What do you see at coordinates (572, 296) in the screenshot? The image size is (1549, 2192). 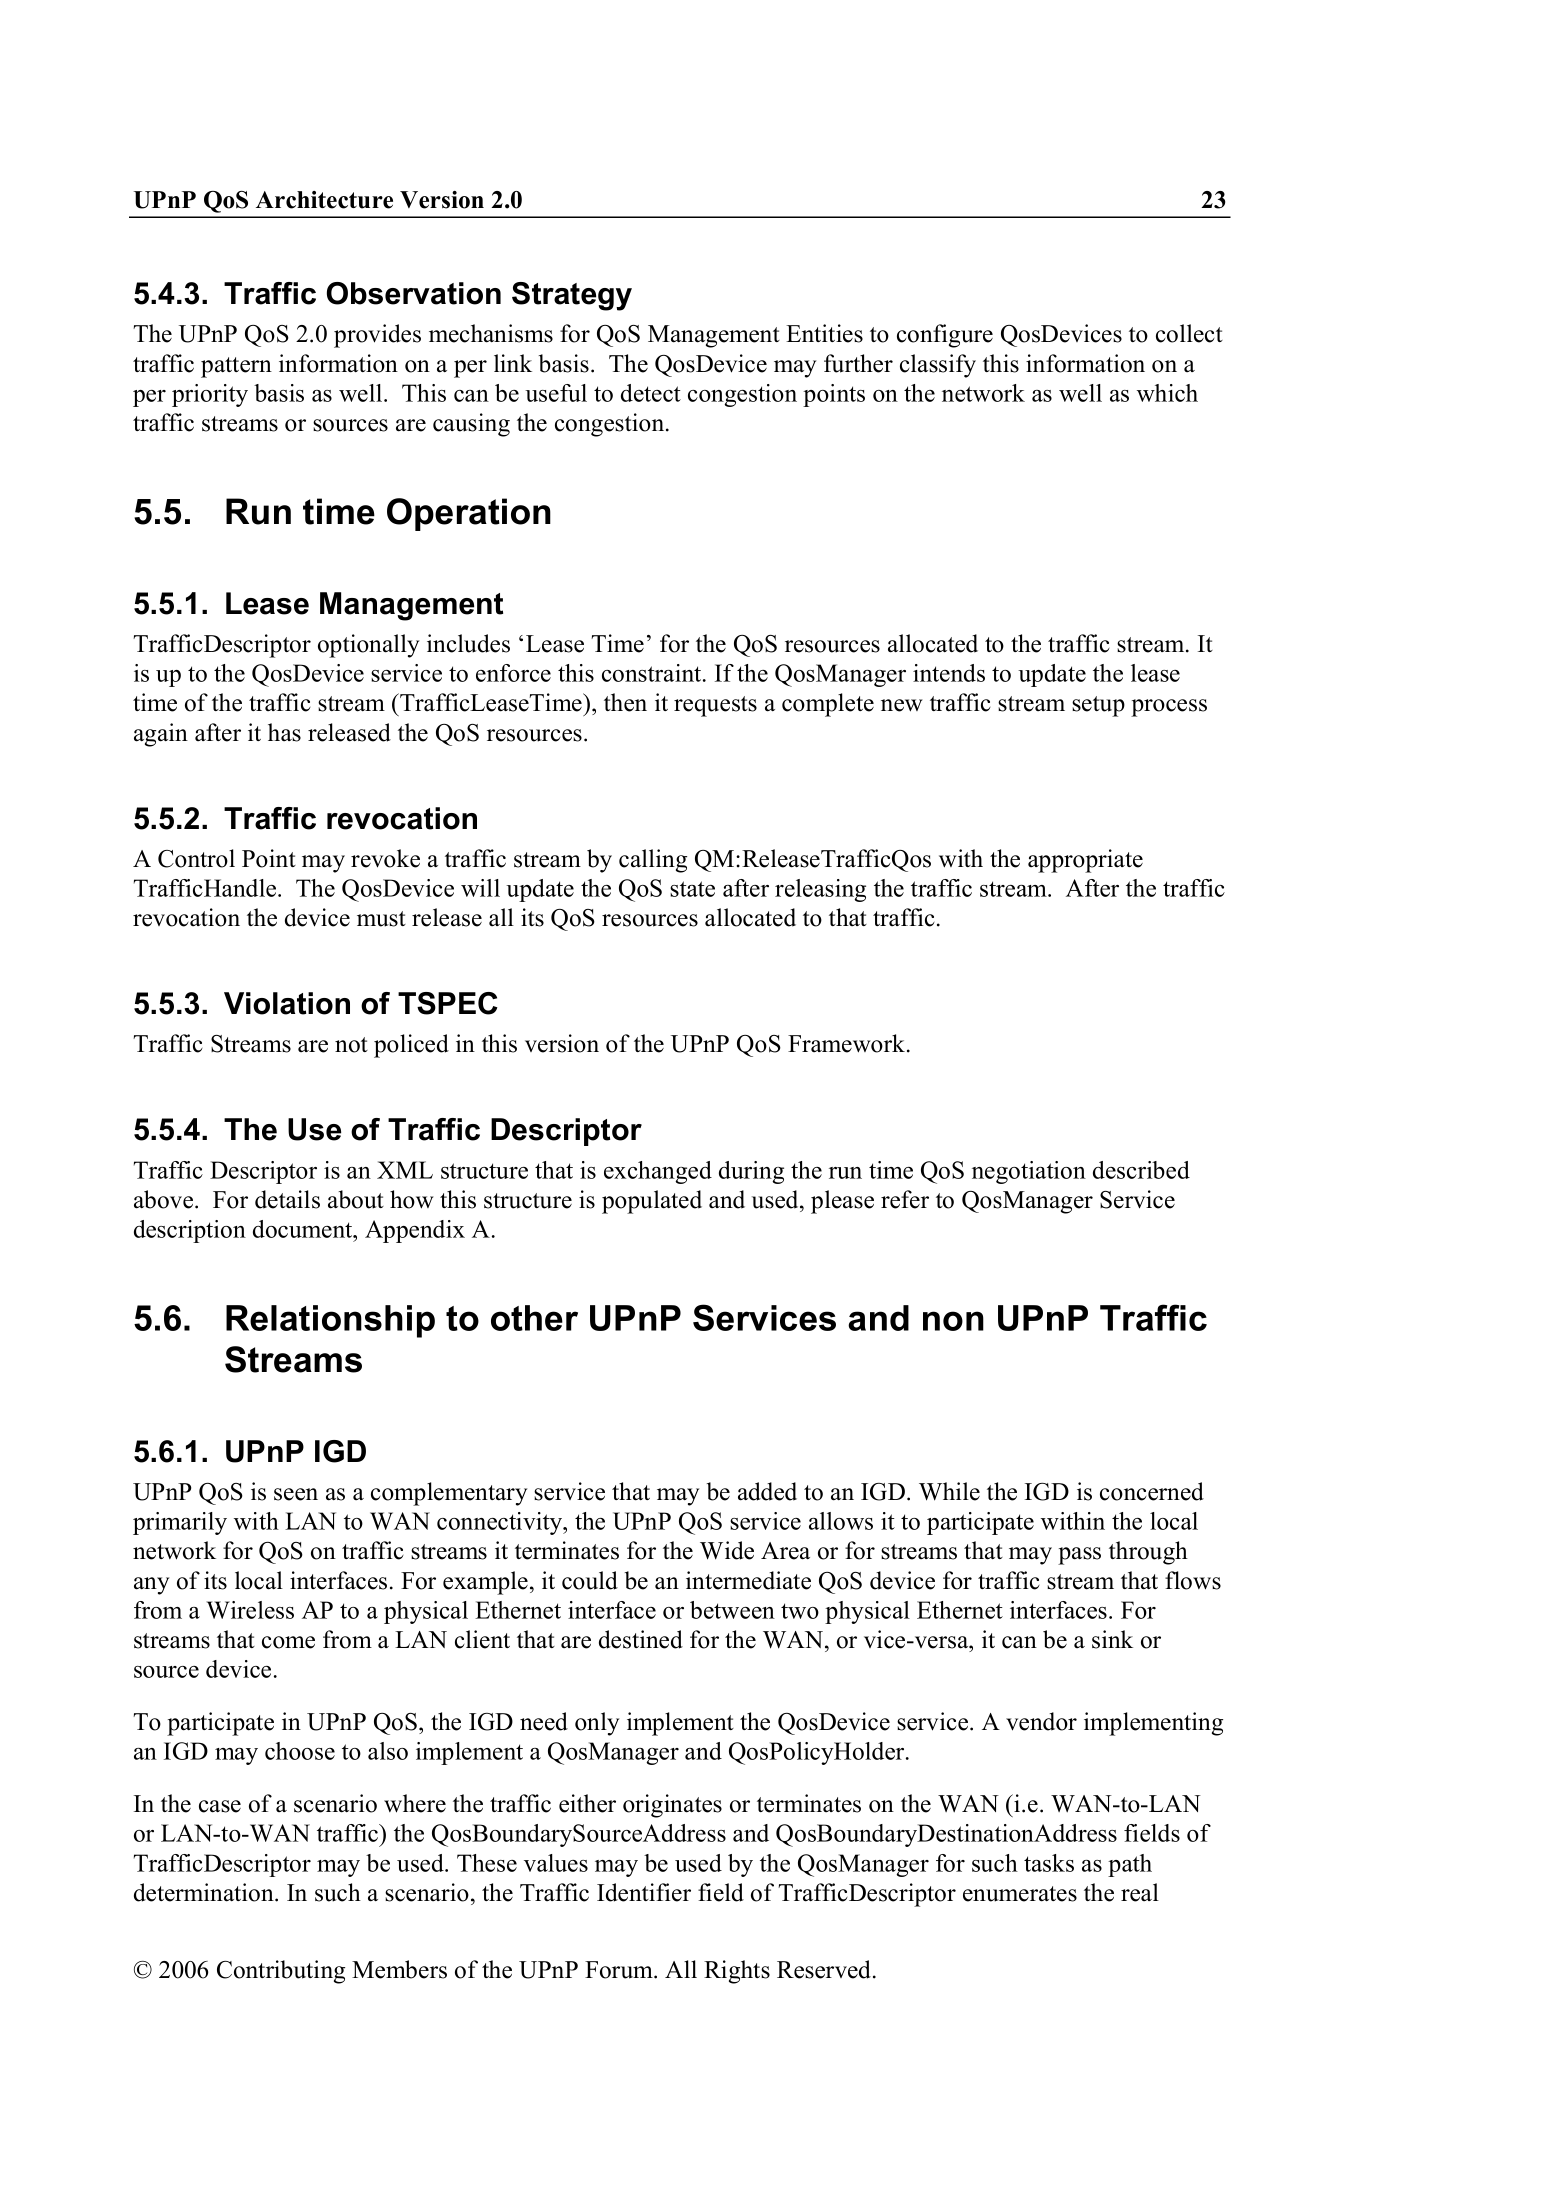 I see `Strategy` at bounding box center [572, 296].
